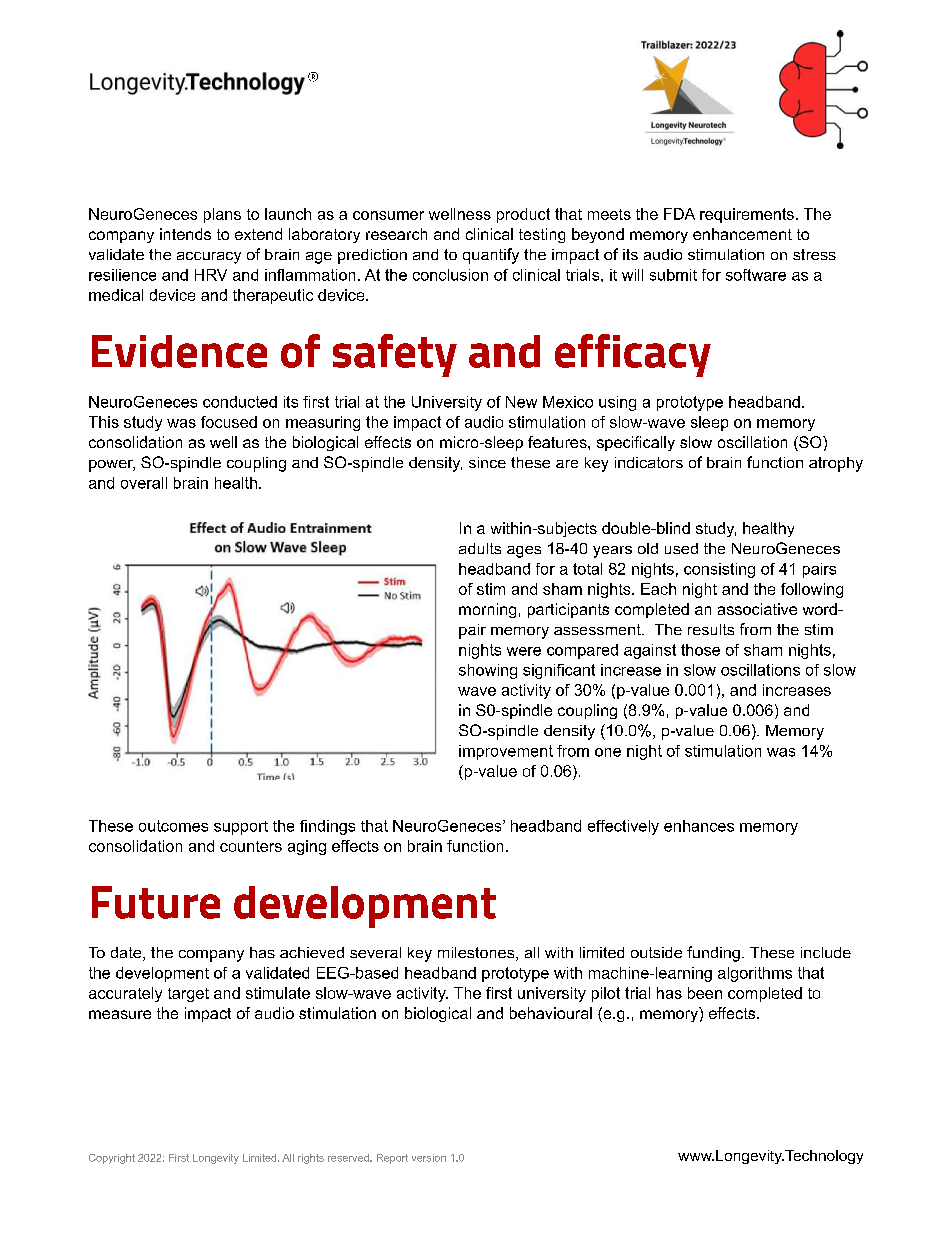  Describe the element at coordinates (699, 826) in the page. I see `enhances` at that location.
